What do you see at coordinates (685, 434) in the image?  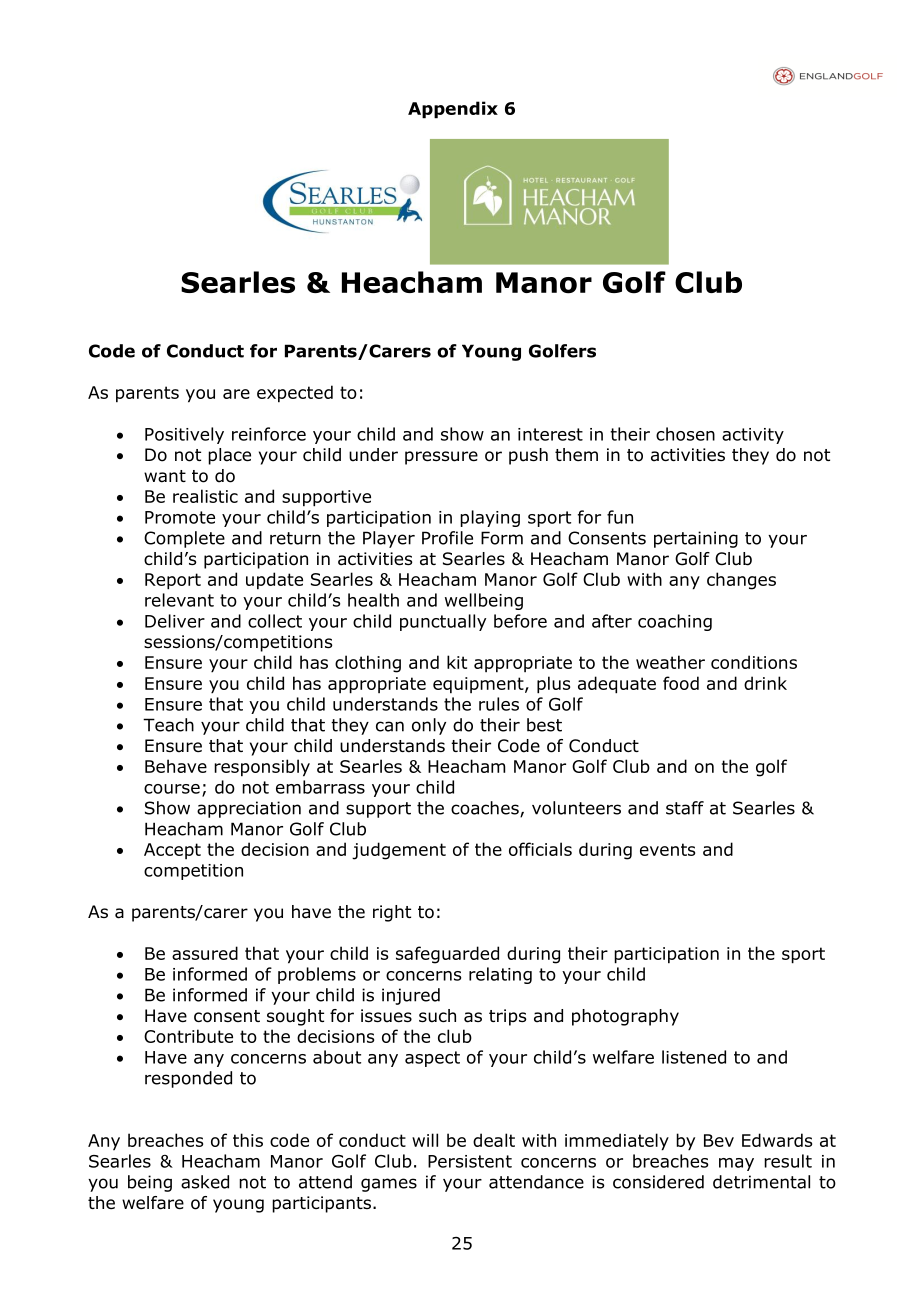 I see `chosen` at bounding box center [685, 434].
